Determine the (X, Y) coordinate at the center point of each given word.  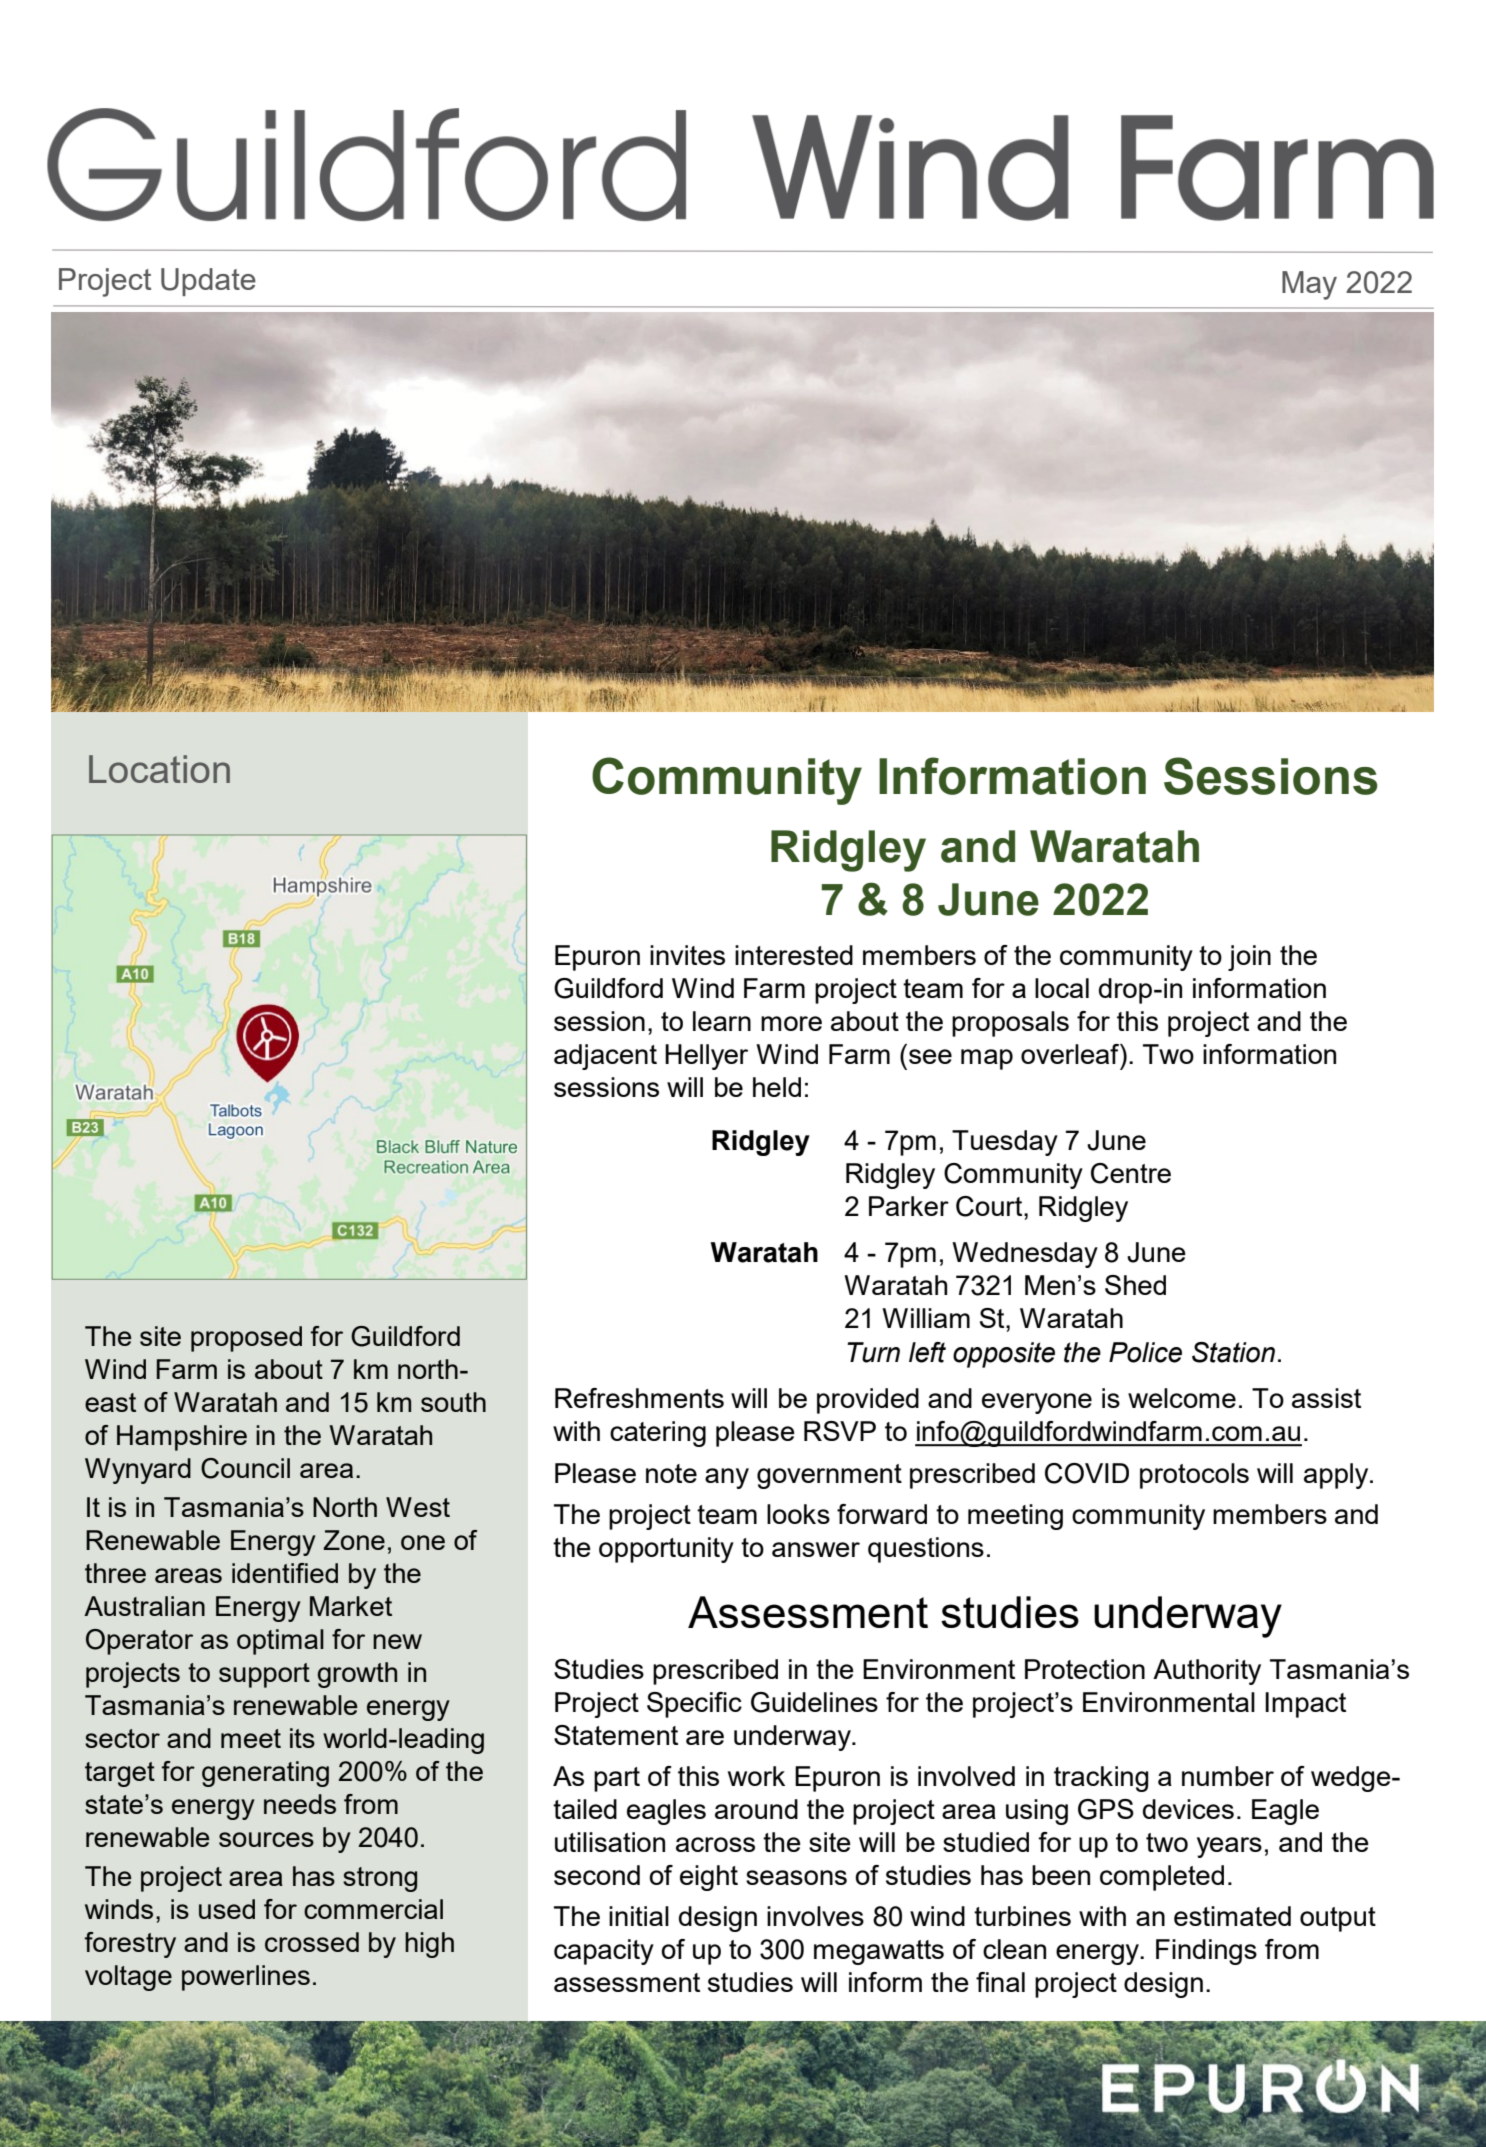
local (1062, 988)
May (1309, 285)
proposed (246, 1339)
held (777, 1087)
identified (285, 1573)
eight (709, 1878)
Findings (1206, 1952)
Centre (1131, 1173)
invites (687, 955)
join (1249, 958)
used (227, 1909)
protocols (1194, 1476)
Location (159, 769)
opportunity (666, 1550)
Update (208, 282)
